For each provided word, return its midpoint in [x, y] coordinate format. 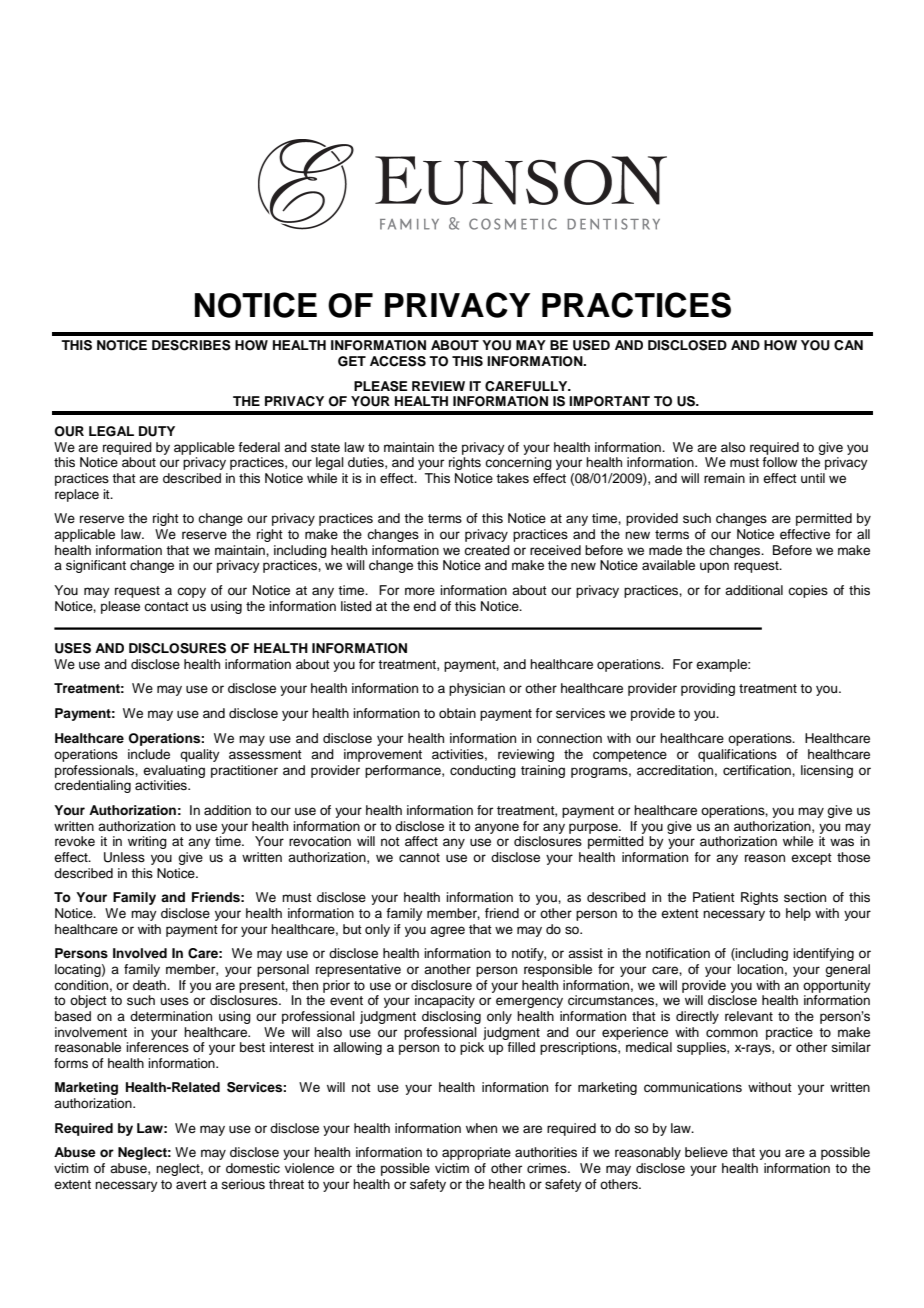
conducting [483, 771]
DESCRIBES [191, 345]
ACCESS [398, 361]
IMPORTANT [609, 401]
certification [758, 770]
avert [191, 1184]
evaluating [174, 771]
